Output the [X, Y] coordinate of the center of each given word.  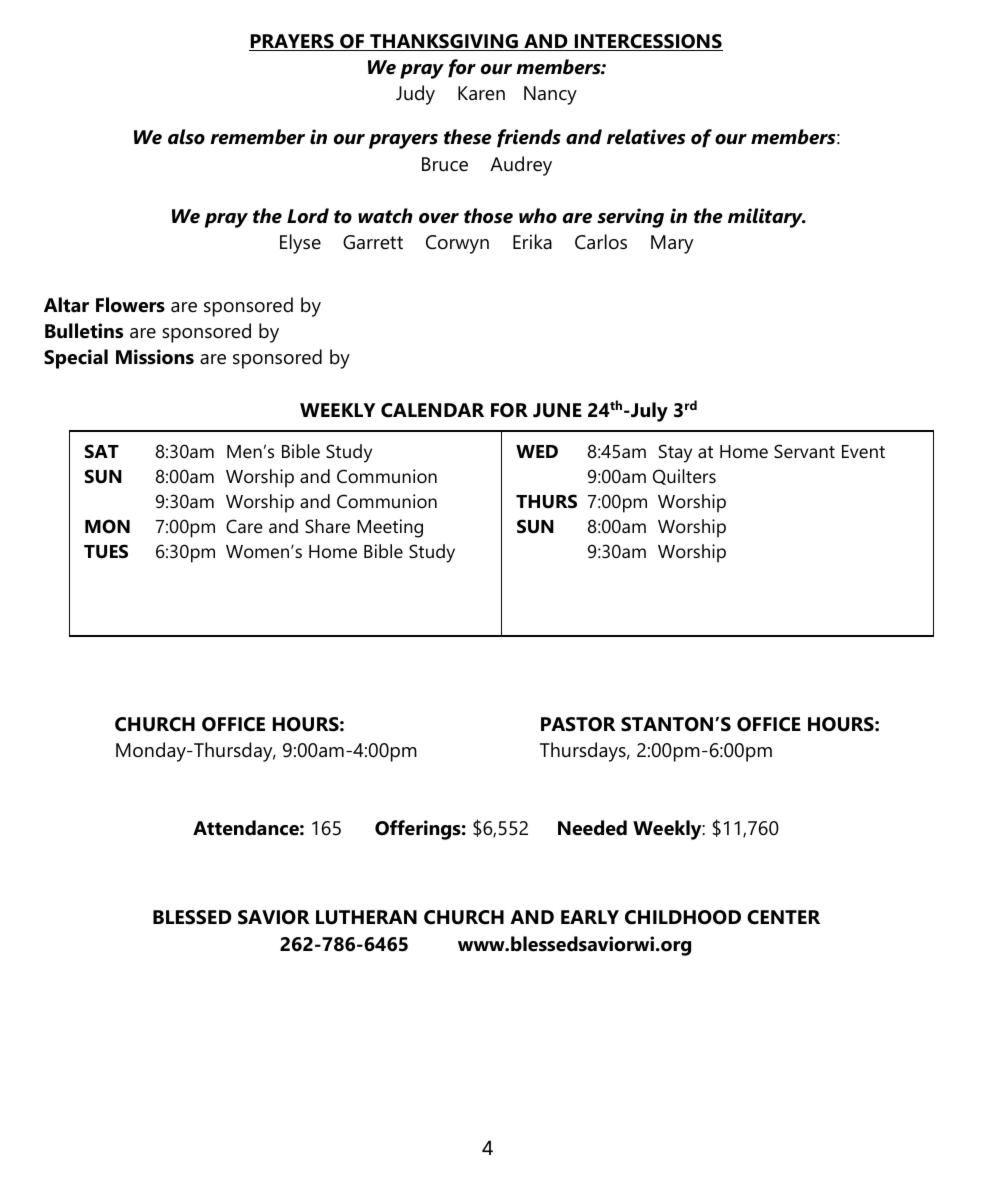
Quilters [684, 477]
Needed [592, 828]
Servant [804, 451]
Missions [155, 357]
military [766, 218]
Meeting [390, 528]
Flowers [130, 305]
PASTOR [578, 724]
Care [244, 526]
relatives [646, 137]
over [439, 218]
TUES [106, 551]
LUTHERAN [366, 917]
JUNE [557, 410]
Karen [481, 93]
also [186, 137]
